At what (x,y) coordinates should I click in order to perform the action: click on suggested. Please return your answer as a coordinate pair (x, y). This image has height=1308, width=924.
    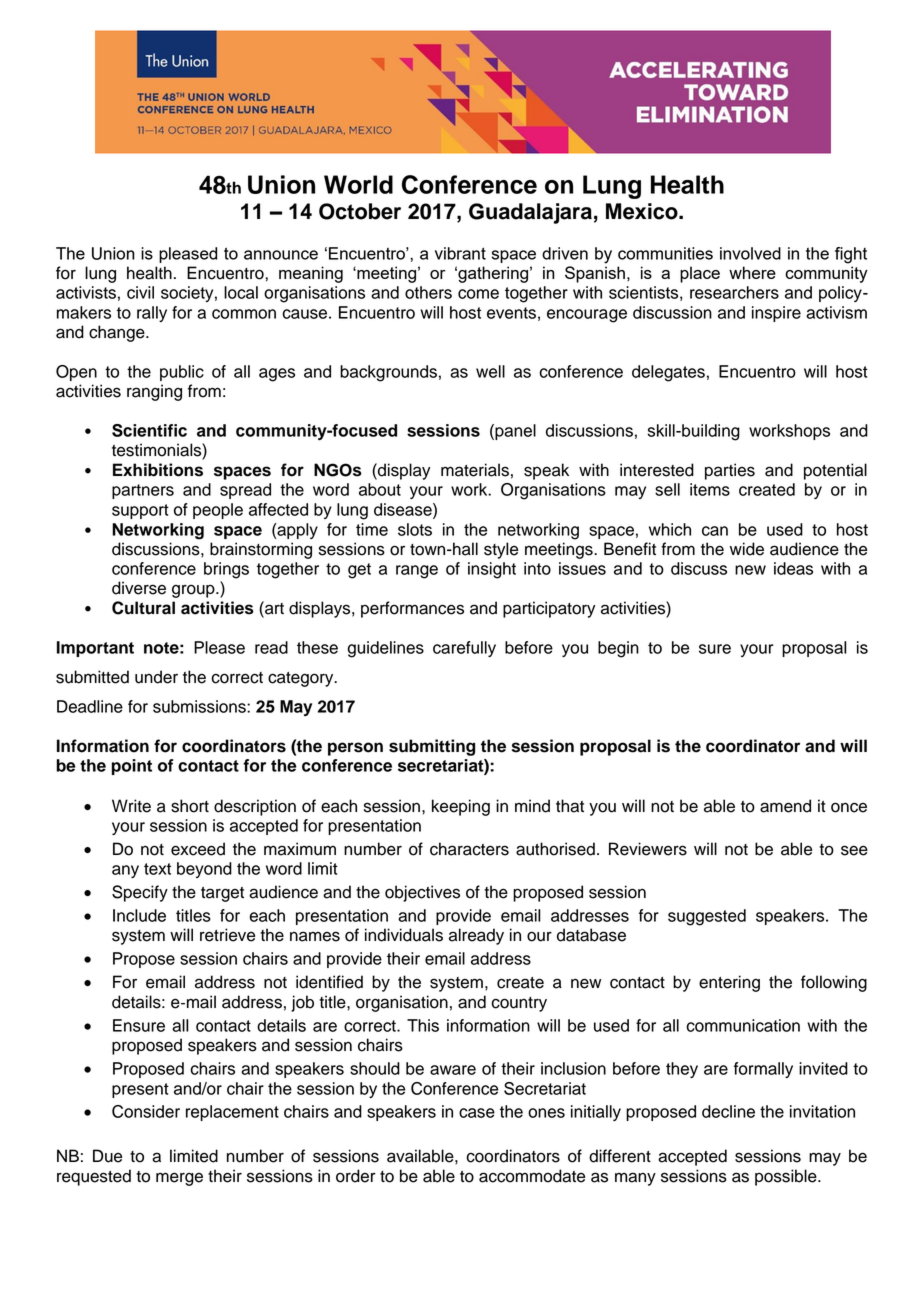
    Looking at the image, I should click on (707, 917).
